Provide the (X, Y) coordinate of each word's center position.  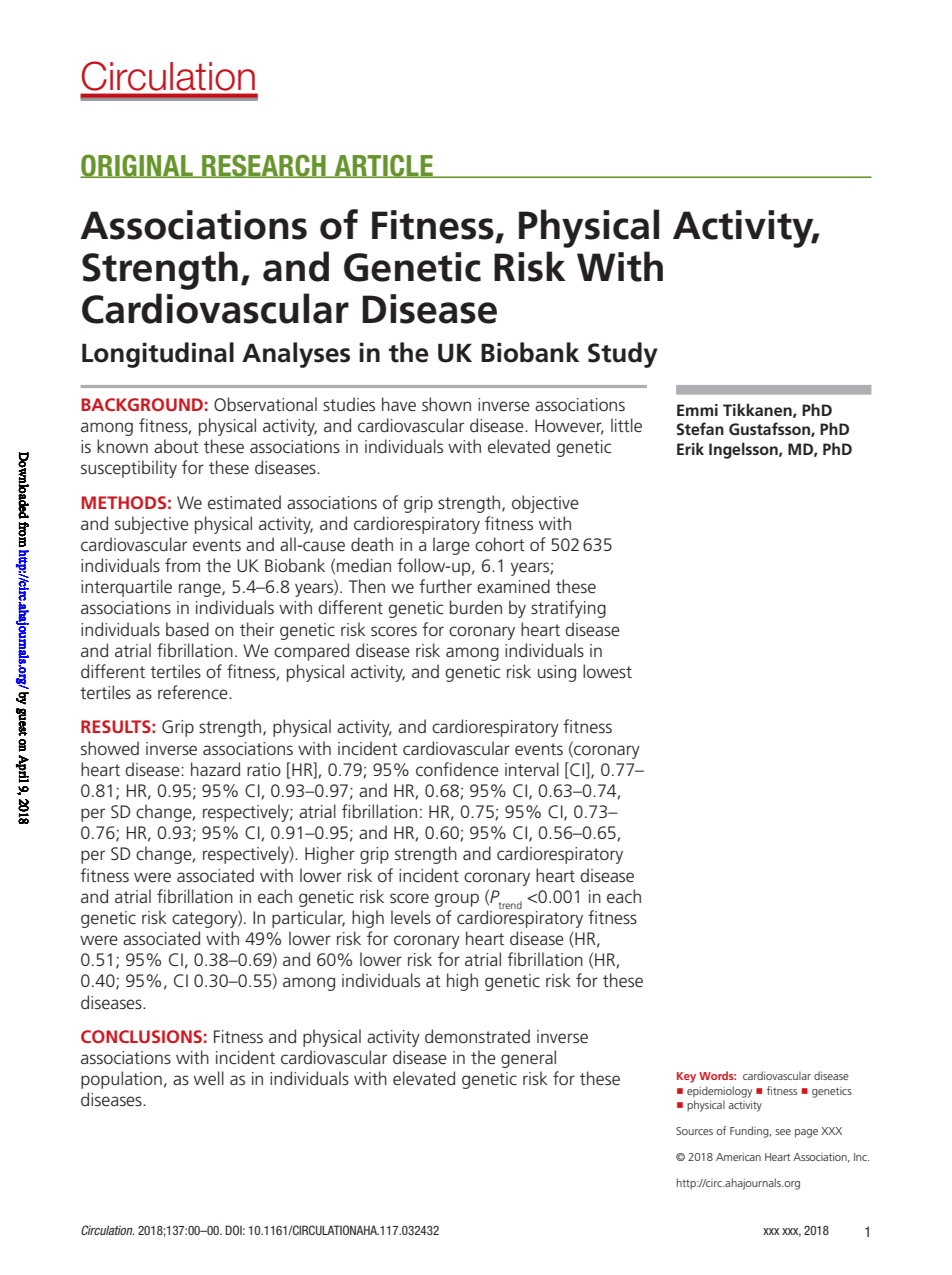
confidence (457, 769)
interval (532, 769)
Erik (690, 448)
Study (623, 355)
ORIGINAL (137, 166)
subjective (152, 525)
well (209, 1078)
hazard (215, 769)
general (528, 1059)
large (451, 546)
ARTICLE (383, 166)
